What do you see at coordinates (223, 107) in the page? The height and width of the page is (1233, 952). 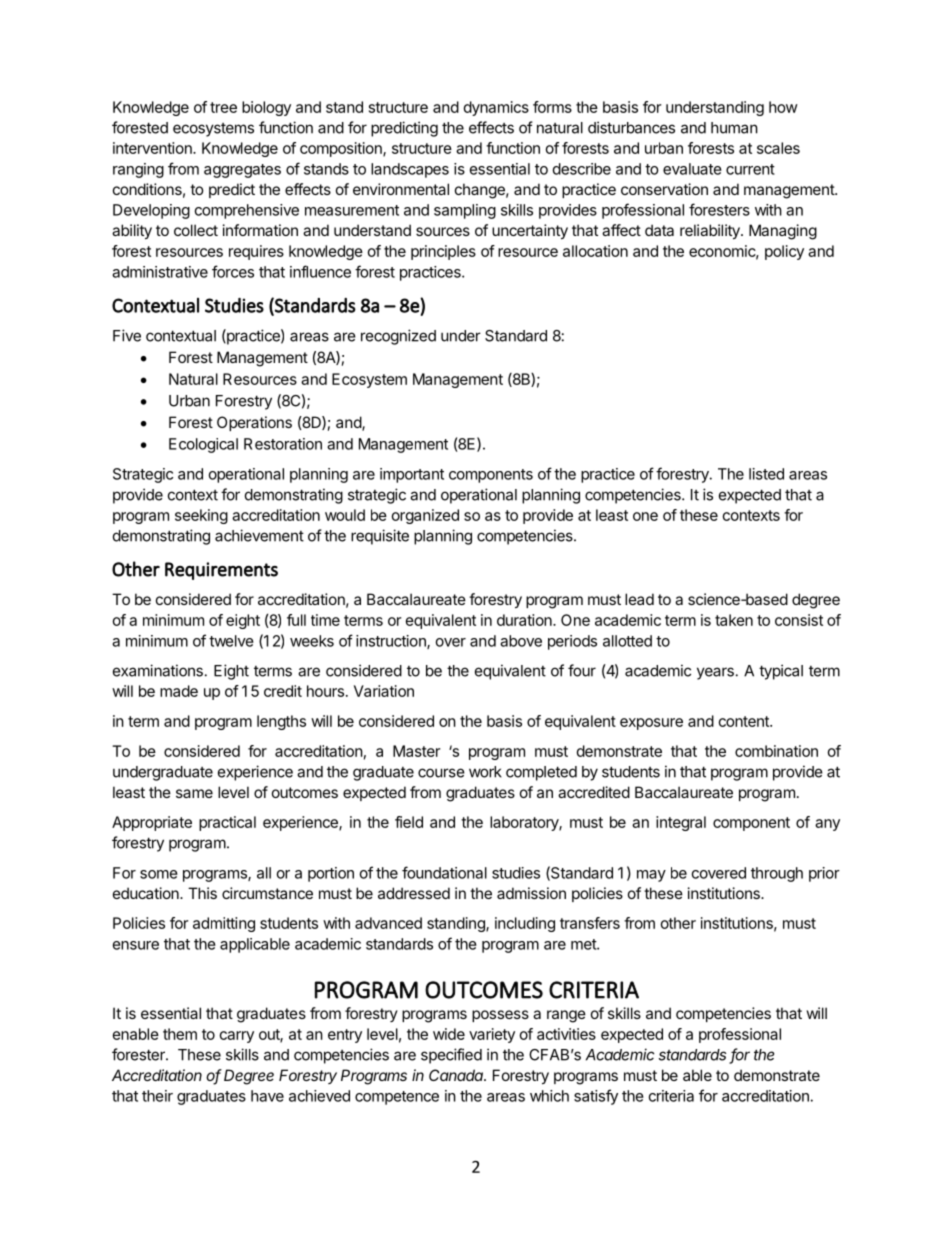 I see `tree` at bounding box center [223, 107].
